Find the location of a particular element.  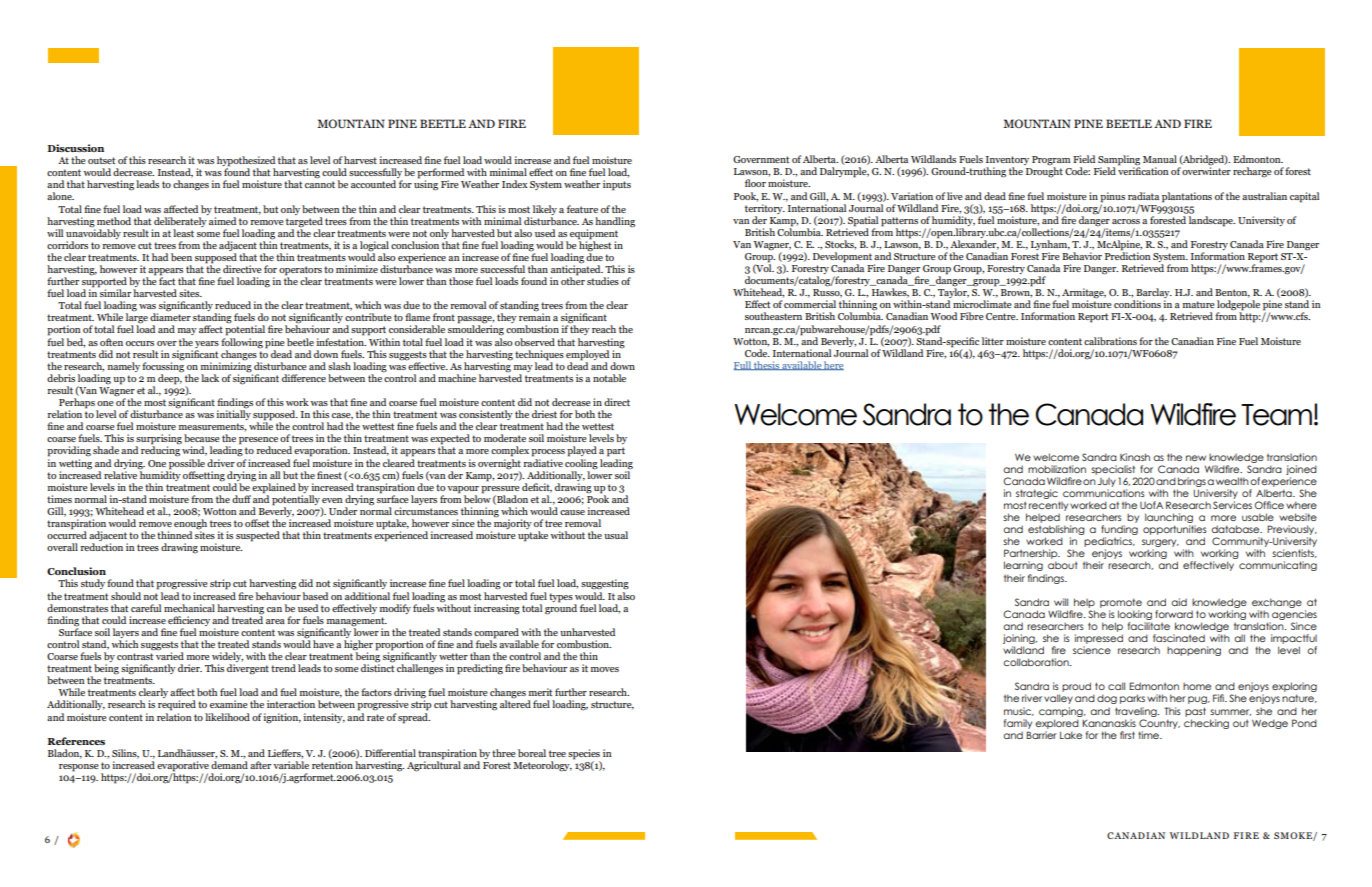

possible is located at coordinates (187, 463).
